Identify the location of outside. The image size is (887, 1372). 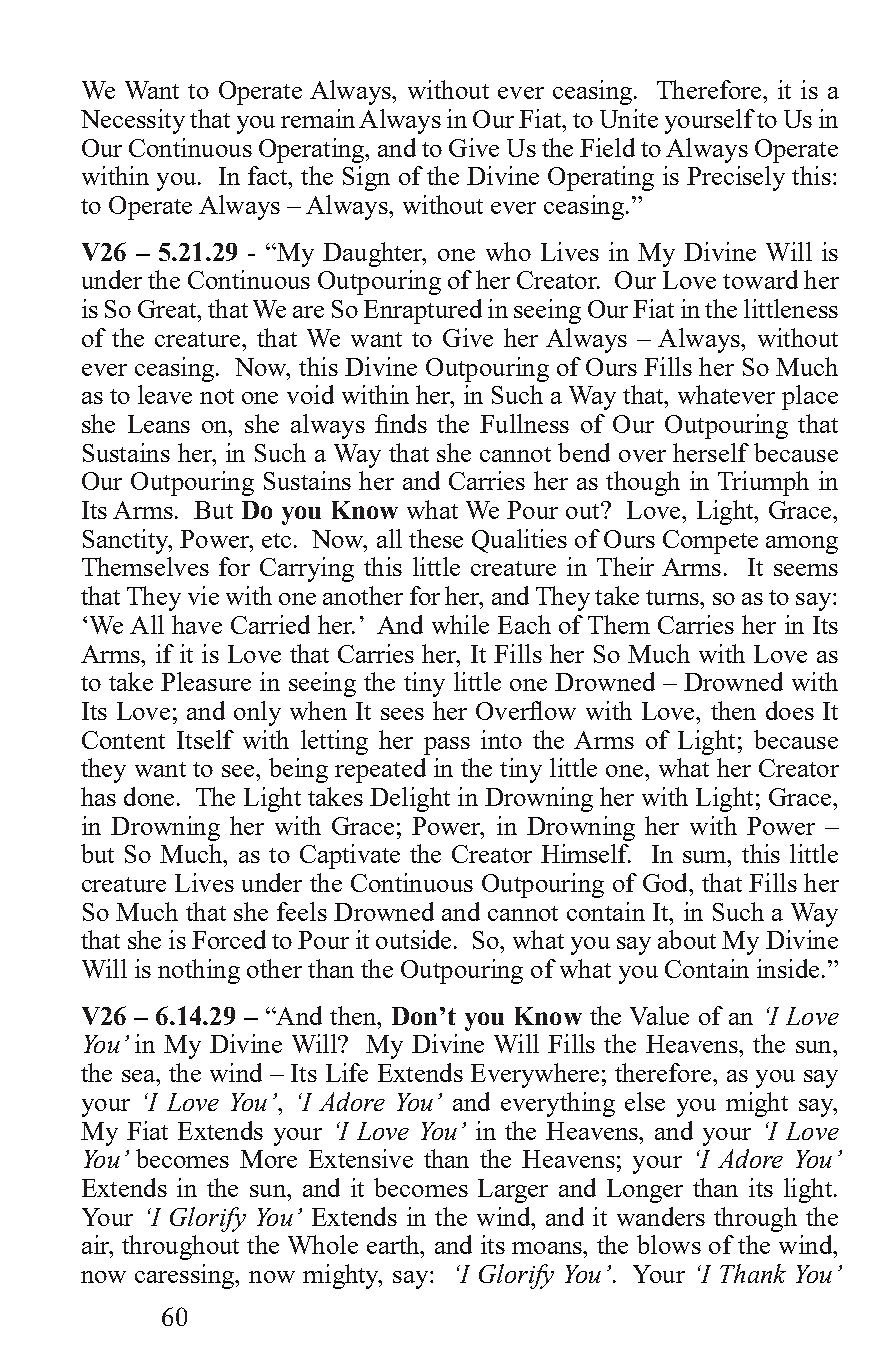
(415, 939).
